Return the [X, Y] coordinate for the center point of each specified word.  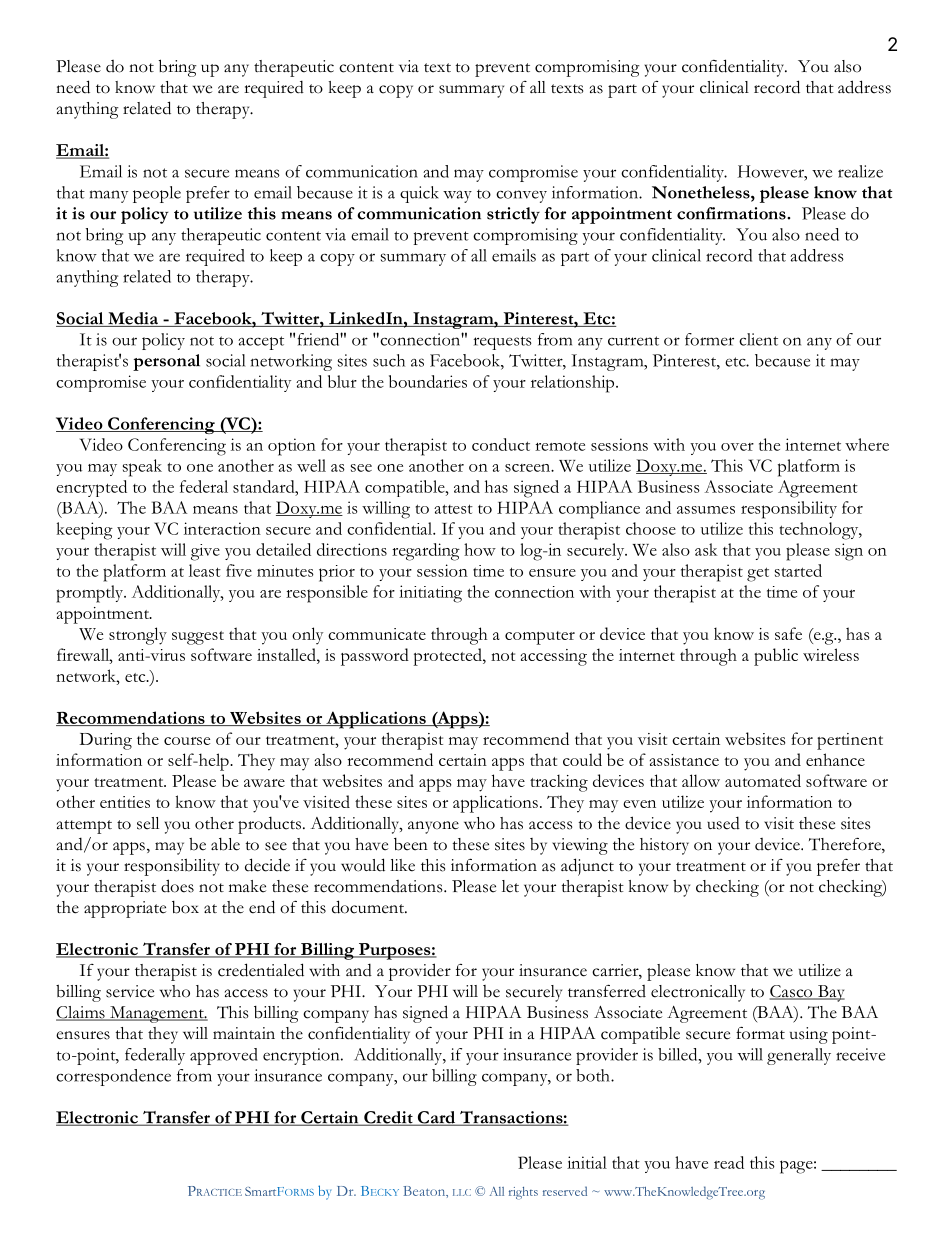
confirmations [732, 213]
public [776, 657]
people [157, 194]
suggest [198, 638]
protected [448, 657]
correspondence [113, 1077]
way [457, 197]
